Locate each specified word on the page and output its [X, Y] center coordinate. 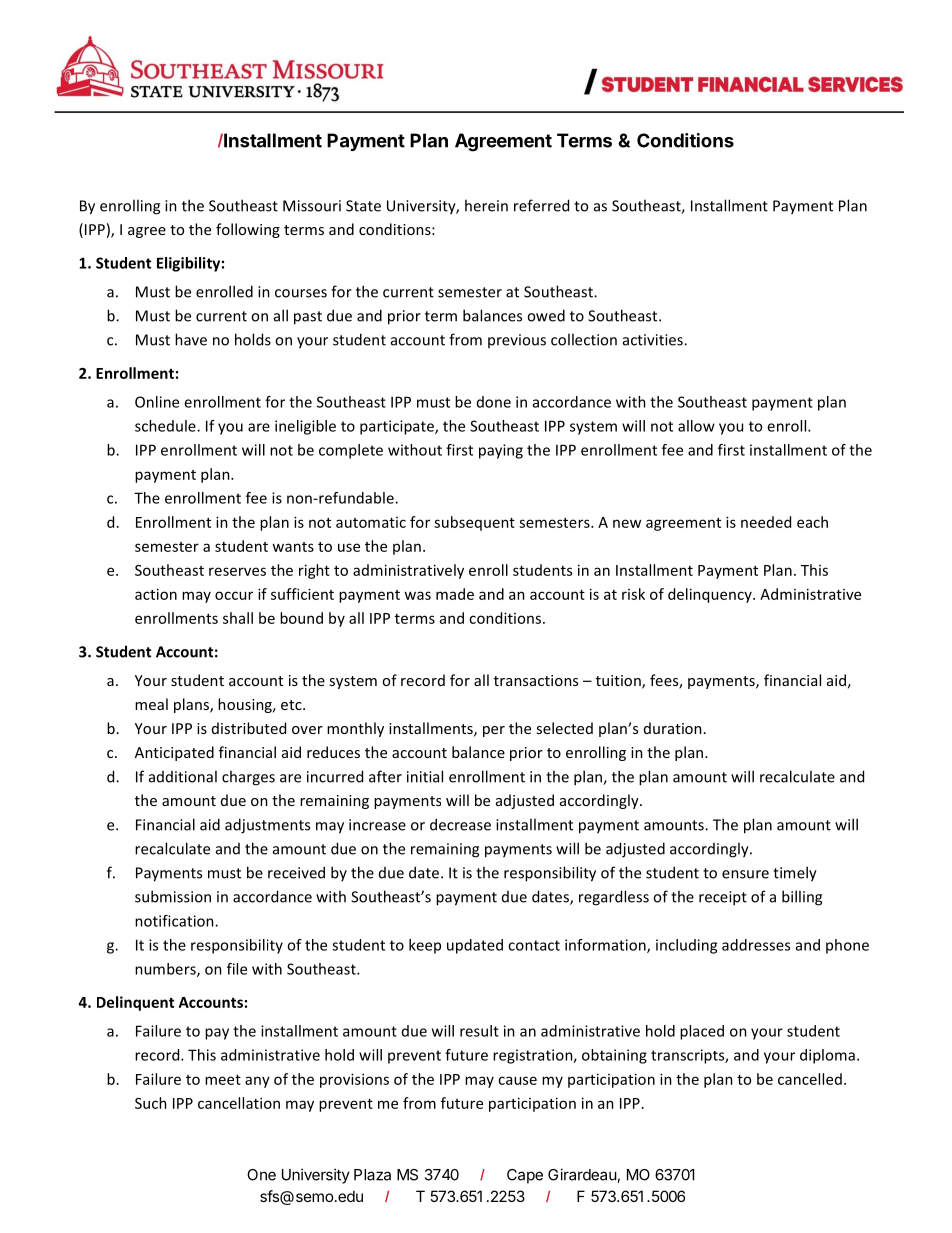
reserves [237, 571]
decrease [460, 824]
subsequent [474, 523]
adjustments [267, 826]
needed [766, 522]
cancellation [239, 1103]
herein [486, 205]
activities [654, 340]
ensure [745, 874]
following [248, 230]
